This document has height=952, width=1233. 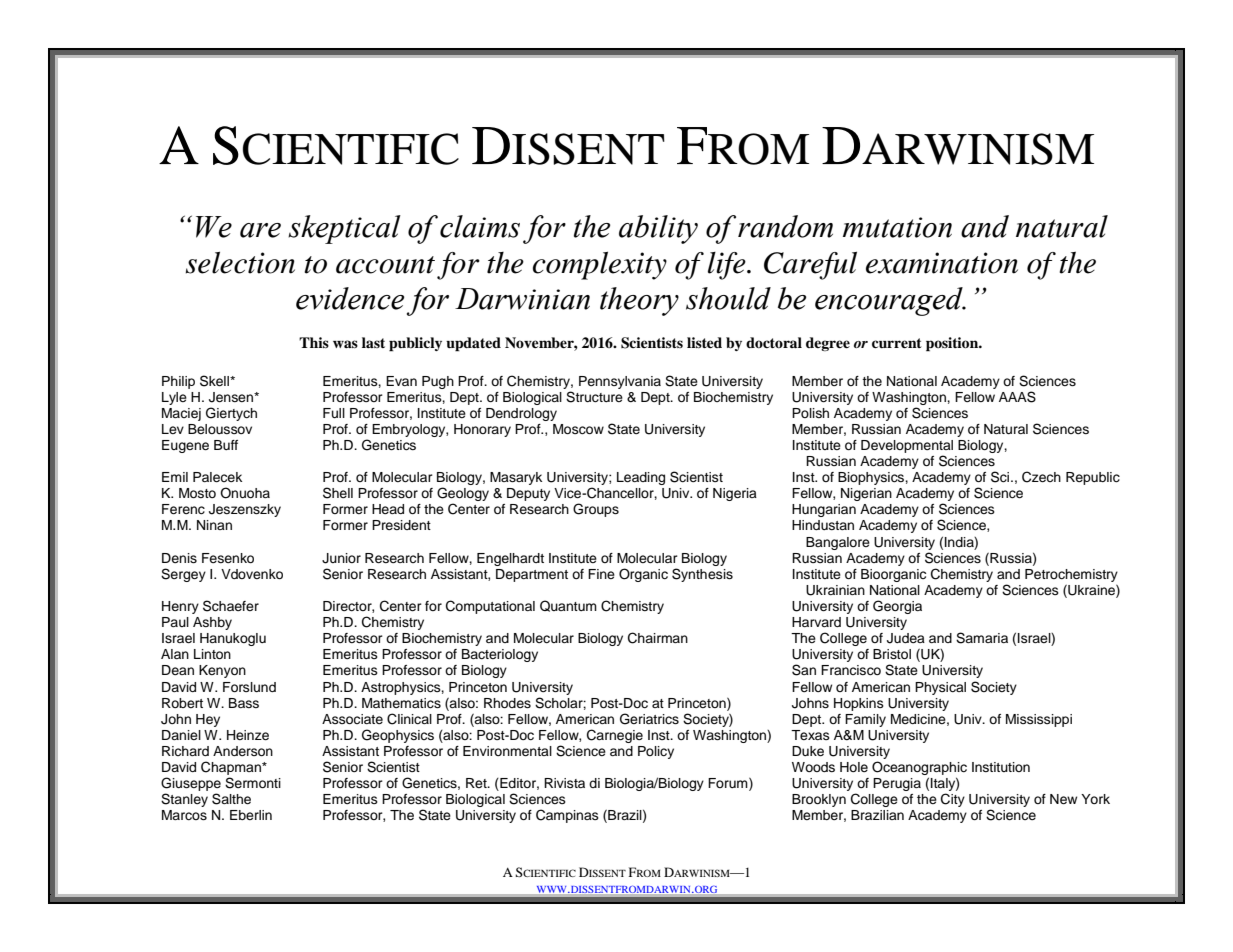 What do you see at coordinates (596, 510) in the document?
I see `Groups` at bounding box center [596, 510].
